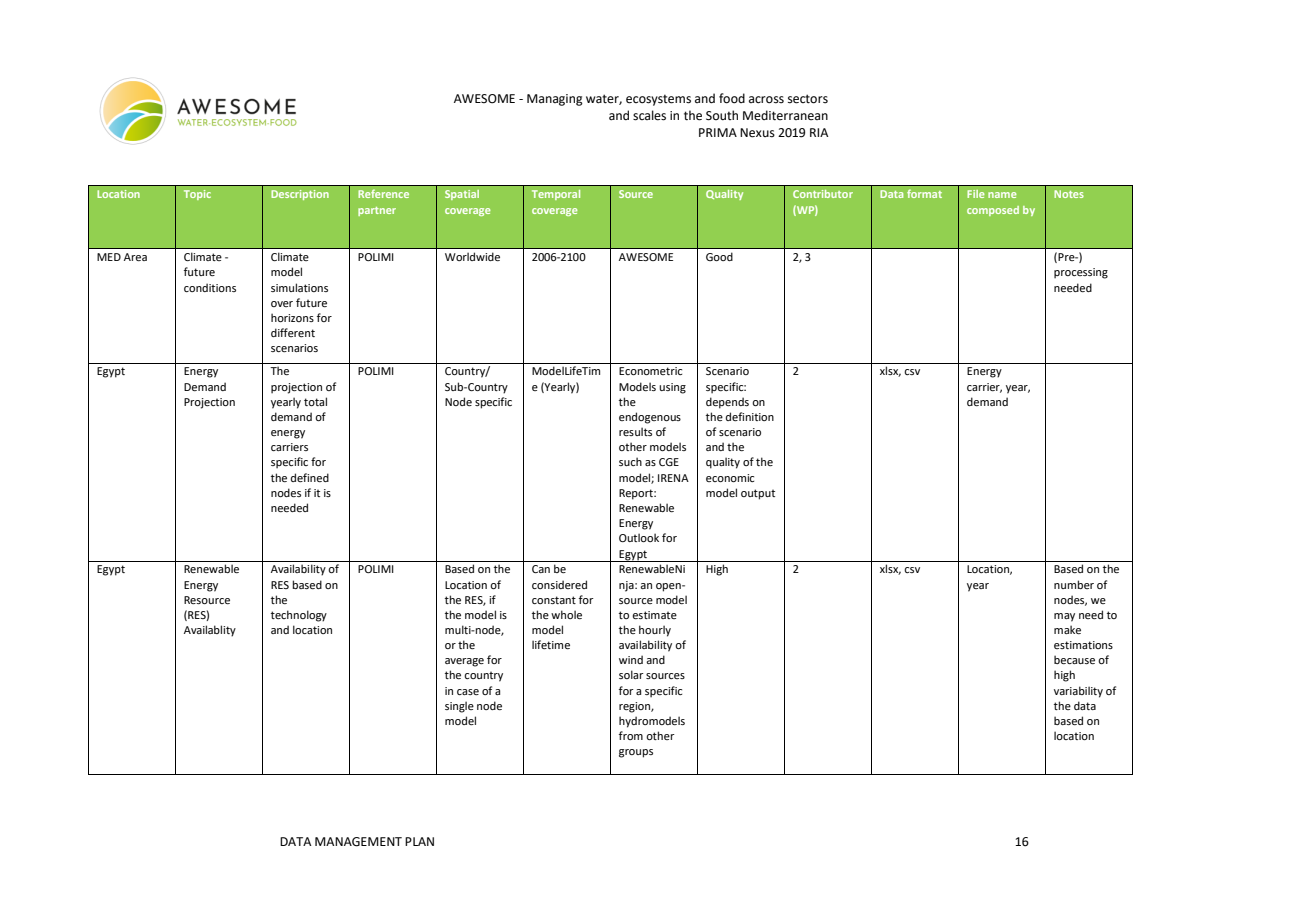  What do you see at coordinates (358, 842) in the screenshot?
I see `MANAGEMENT` at bounding box center [358, 842].
